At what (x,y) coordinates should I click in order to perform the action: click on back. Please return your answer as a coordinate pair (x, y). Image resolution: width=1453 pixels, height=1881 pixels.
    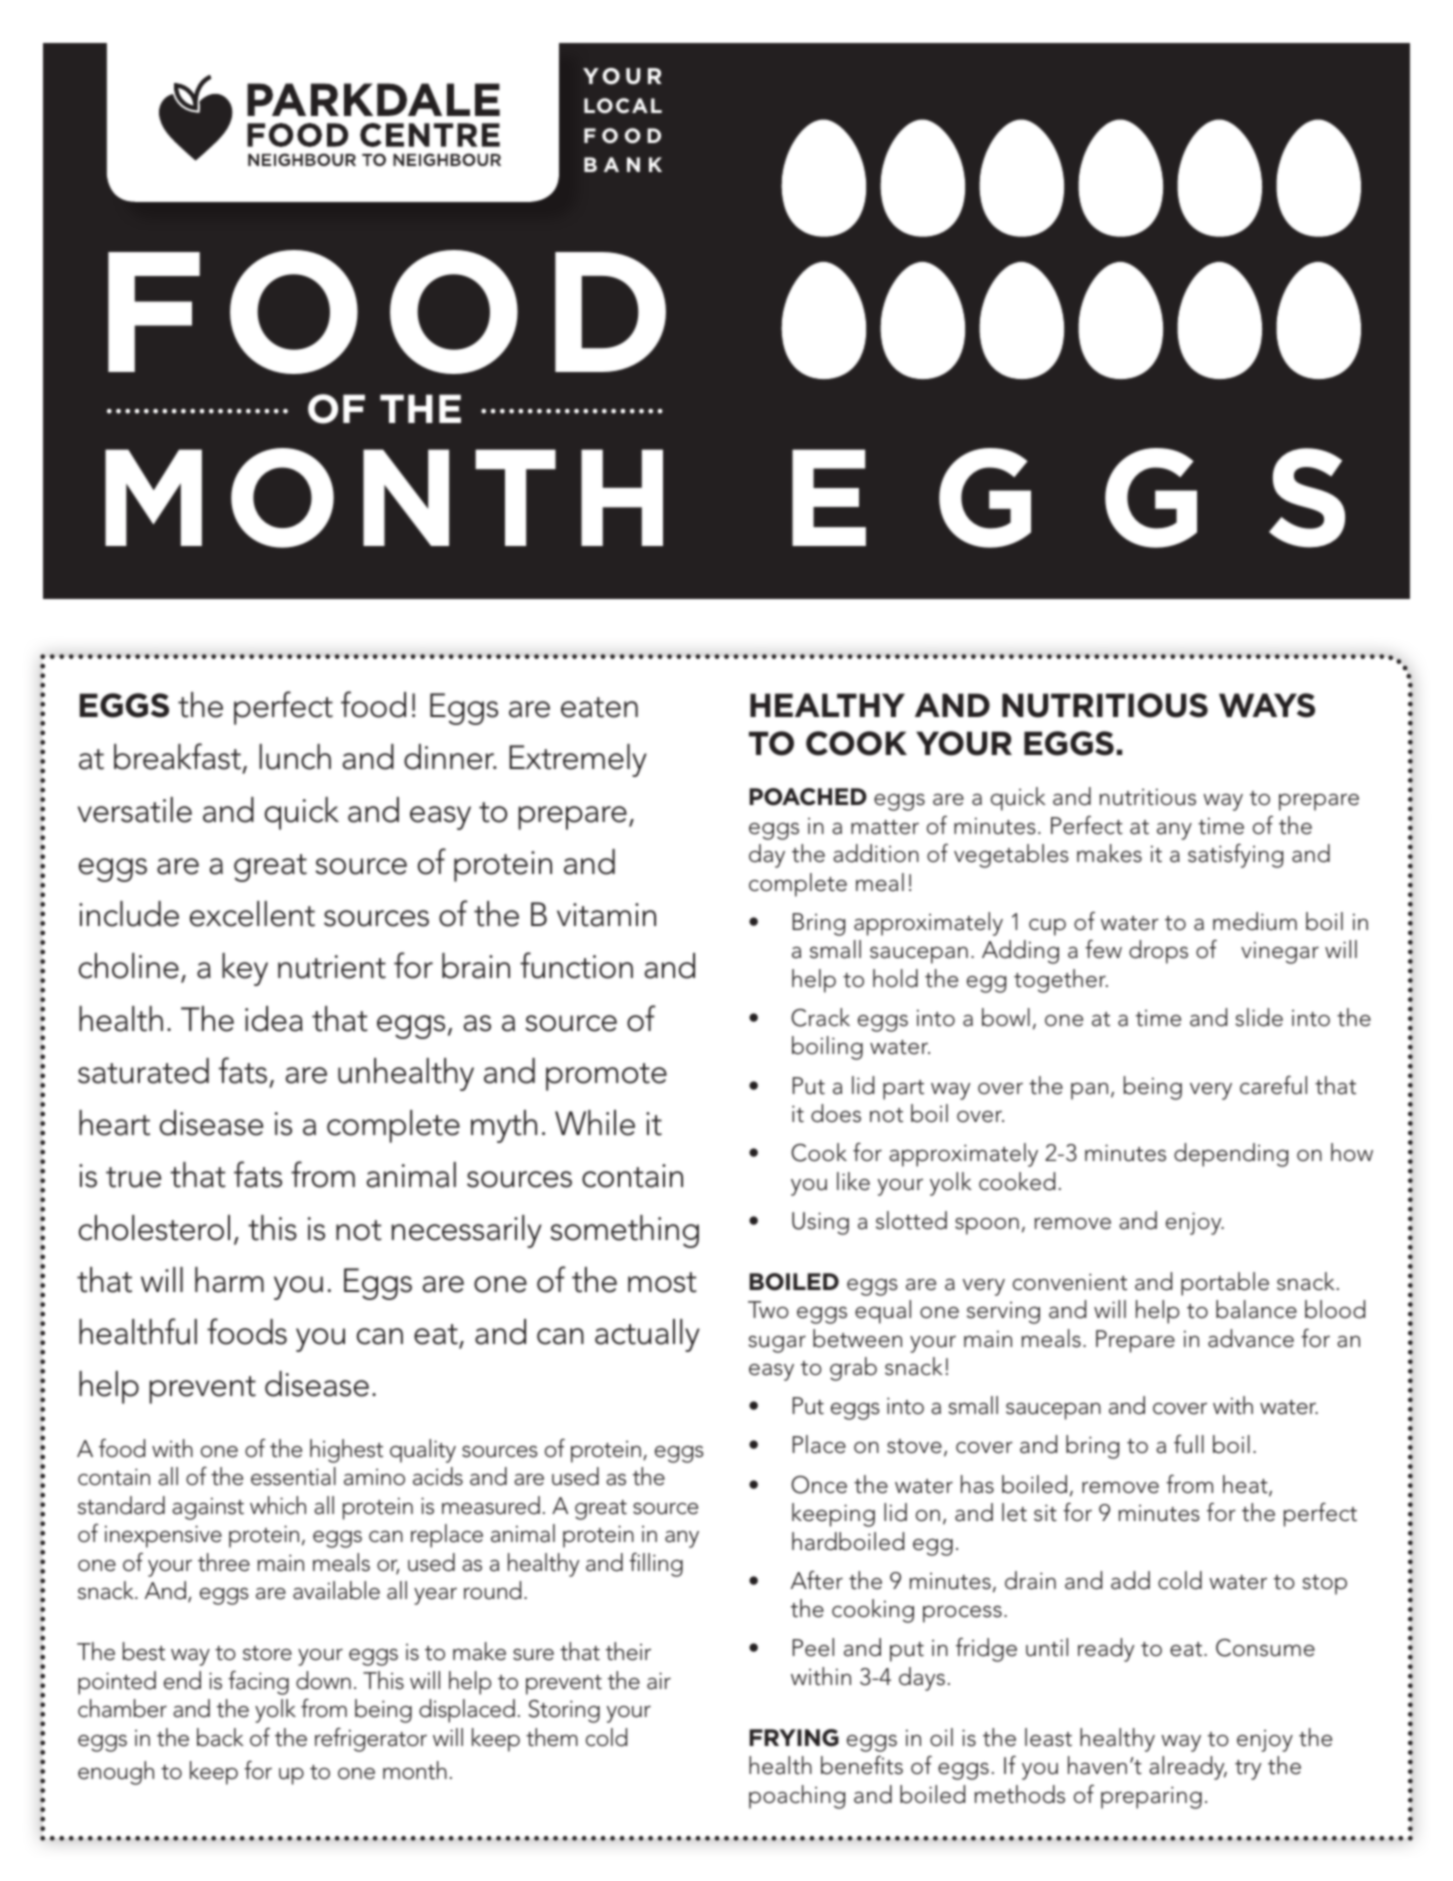
    Looking at the image, I should click on (220, 1737).
